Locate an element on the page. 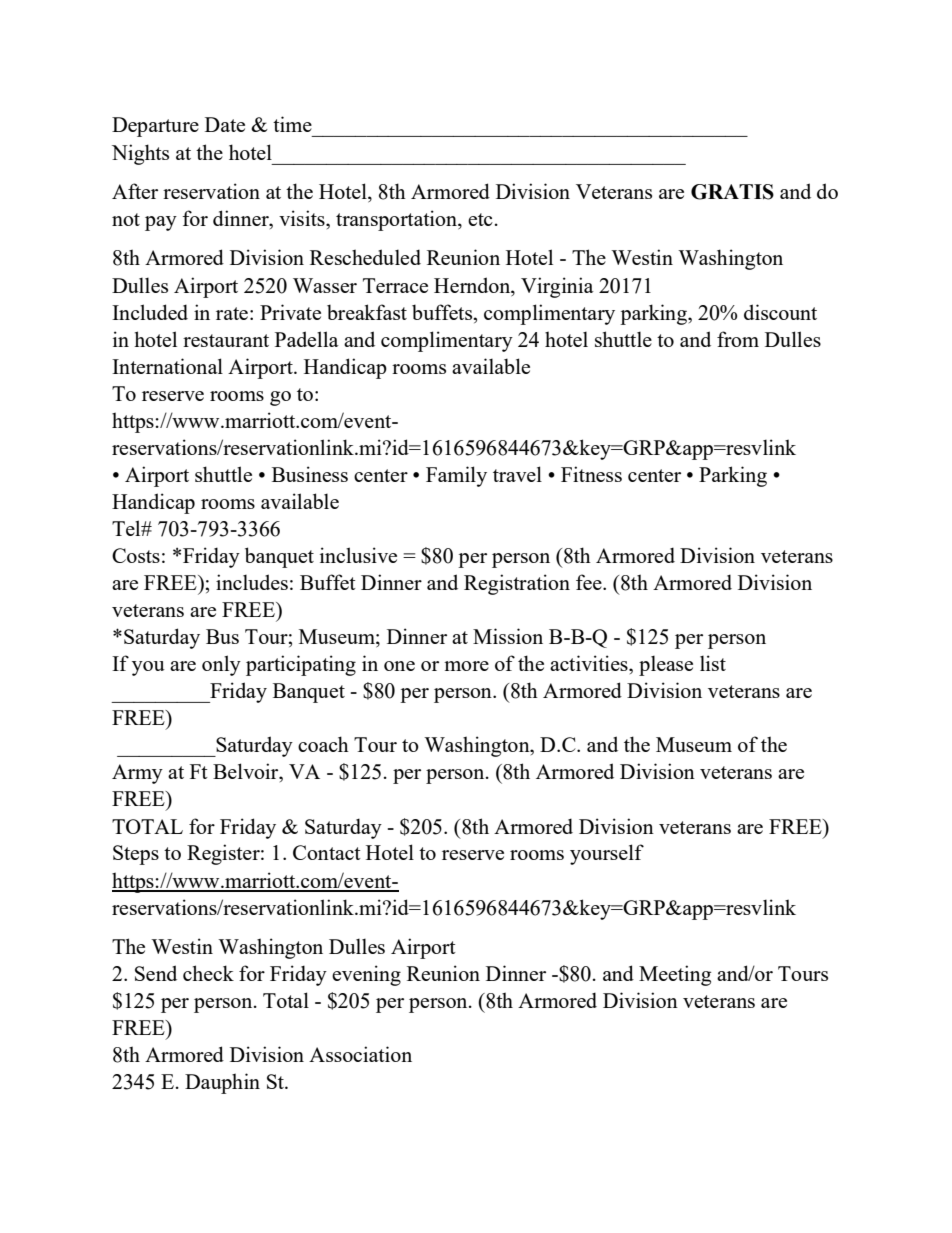 The image size is (952, 1233). etc is located at coordinates (480, 219).
